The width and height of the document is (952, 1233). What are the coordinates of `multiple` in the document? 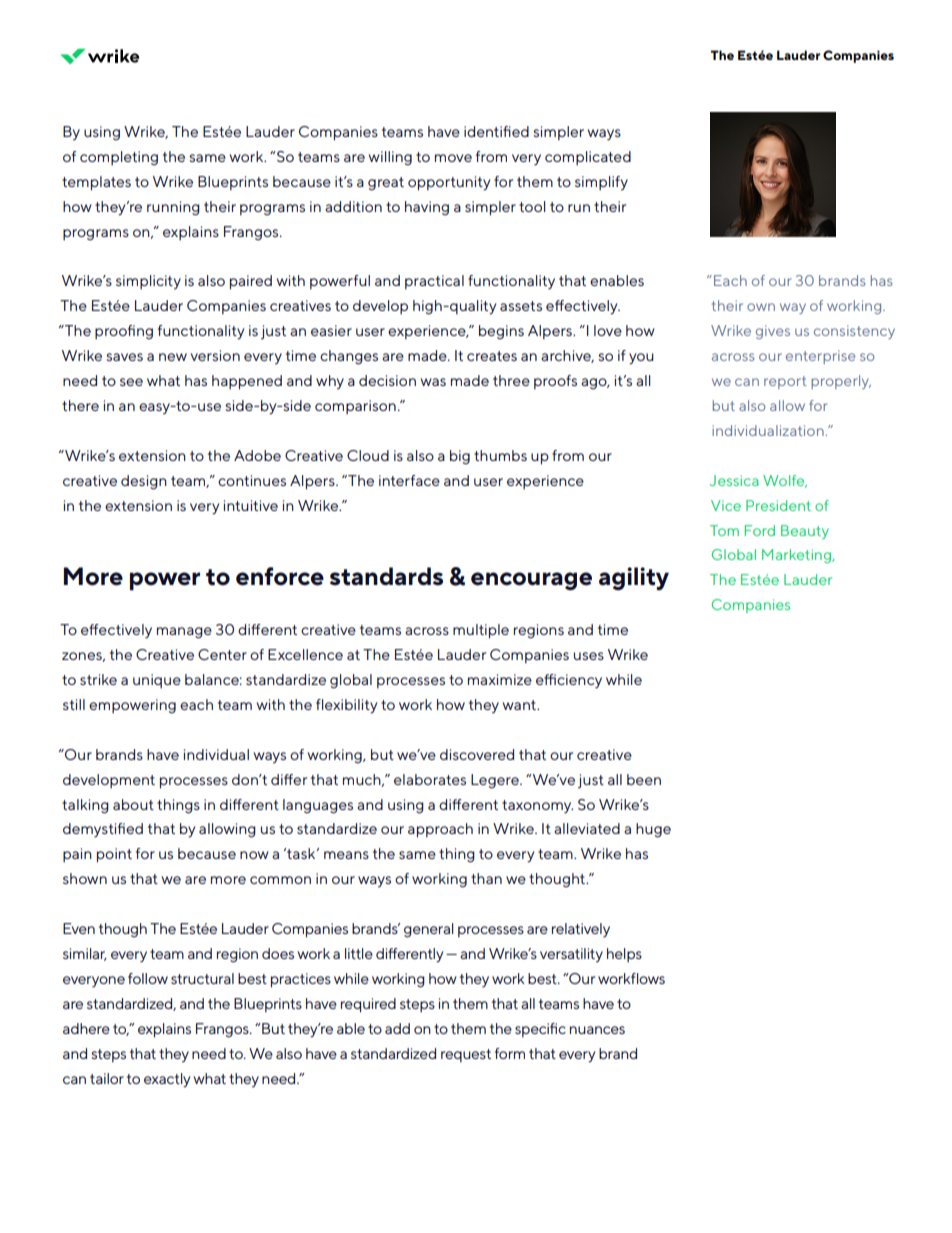 It's located at (481, 631).
